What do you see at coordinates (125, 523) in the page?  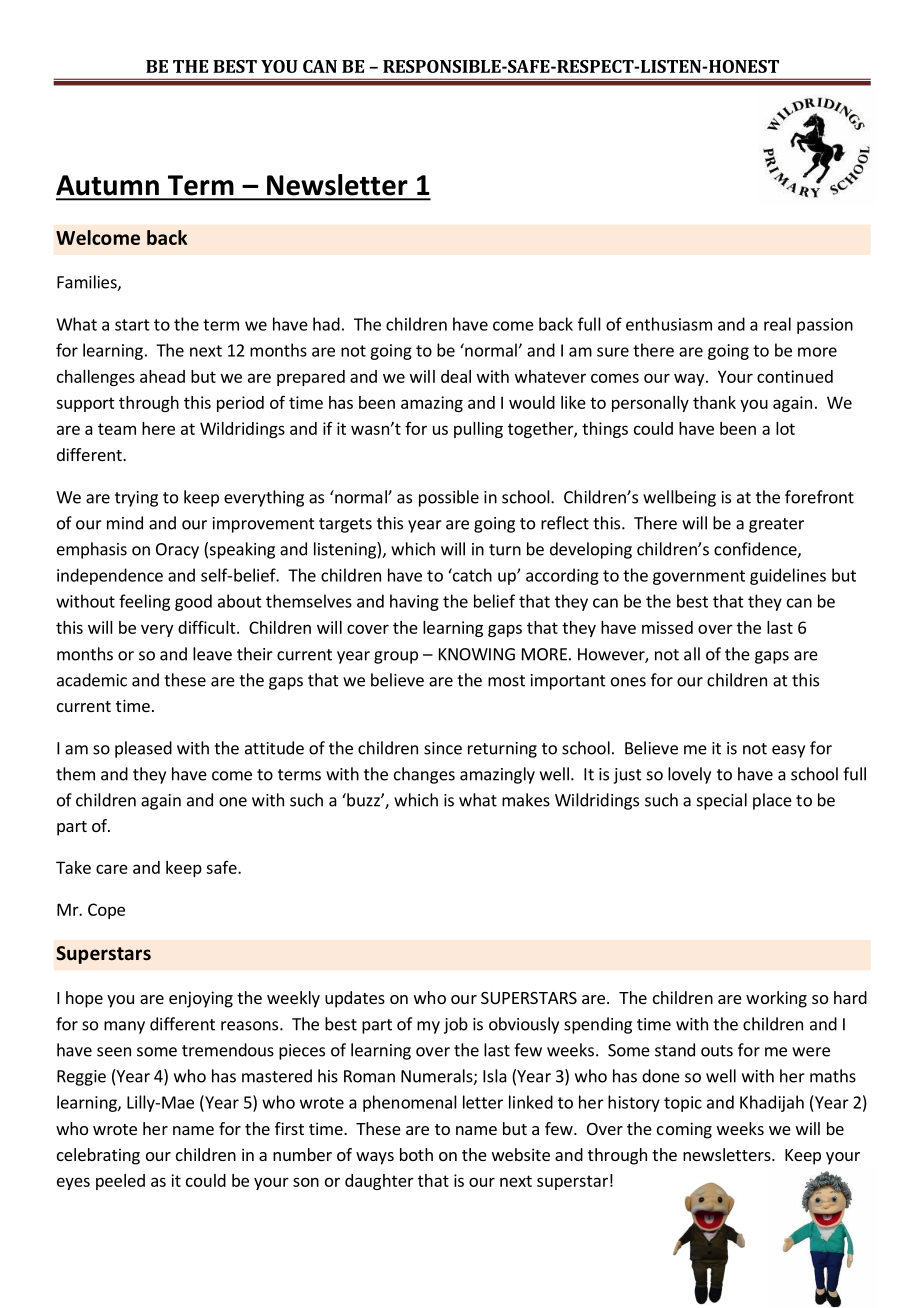 I see `mind` at bounding box center [125, 523].
